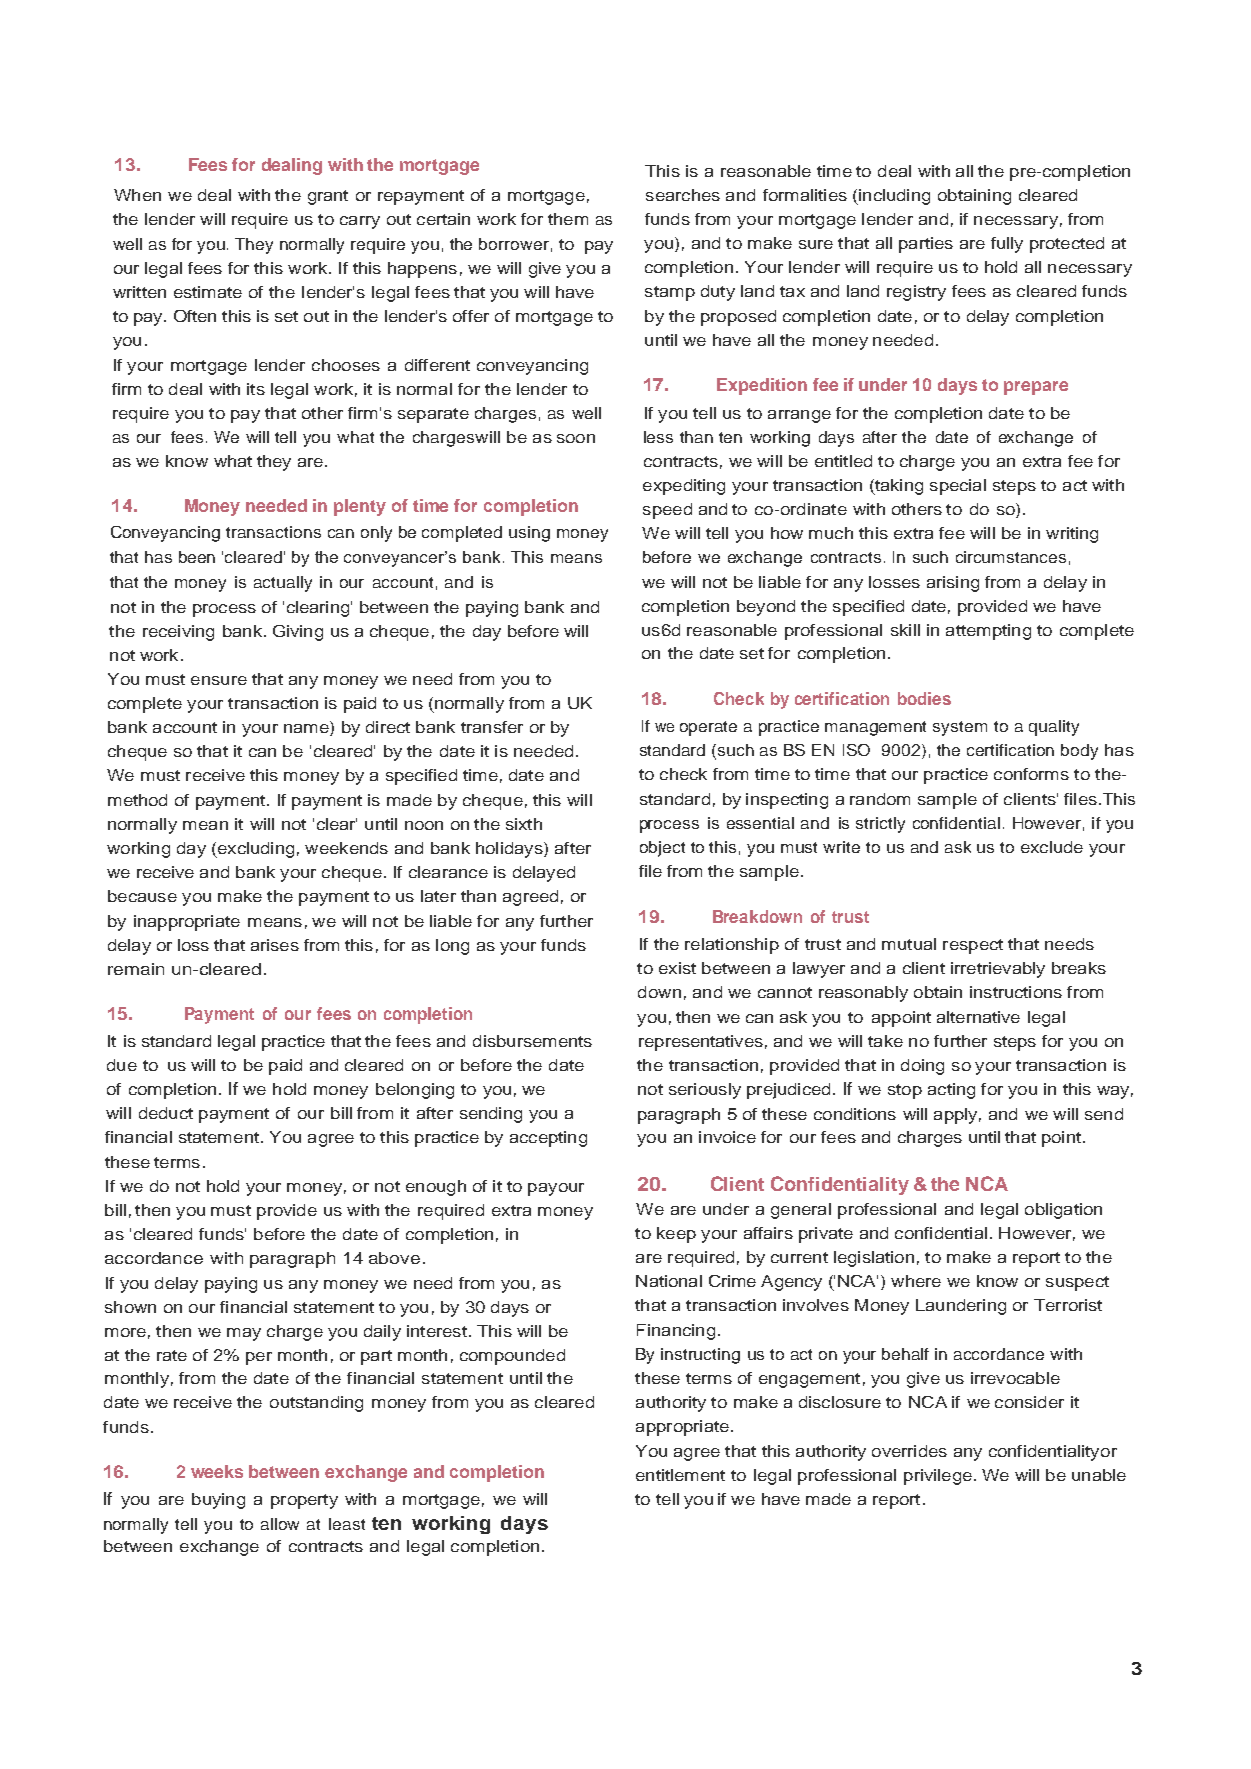  I want to click on object, so click(662, 849).
